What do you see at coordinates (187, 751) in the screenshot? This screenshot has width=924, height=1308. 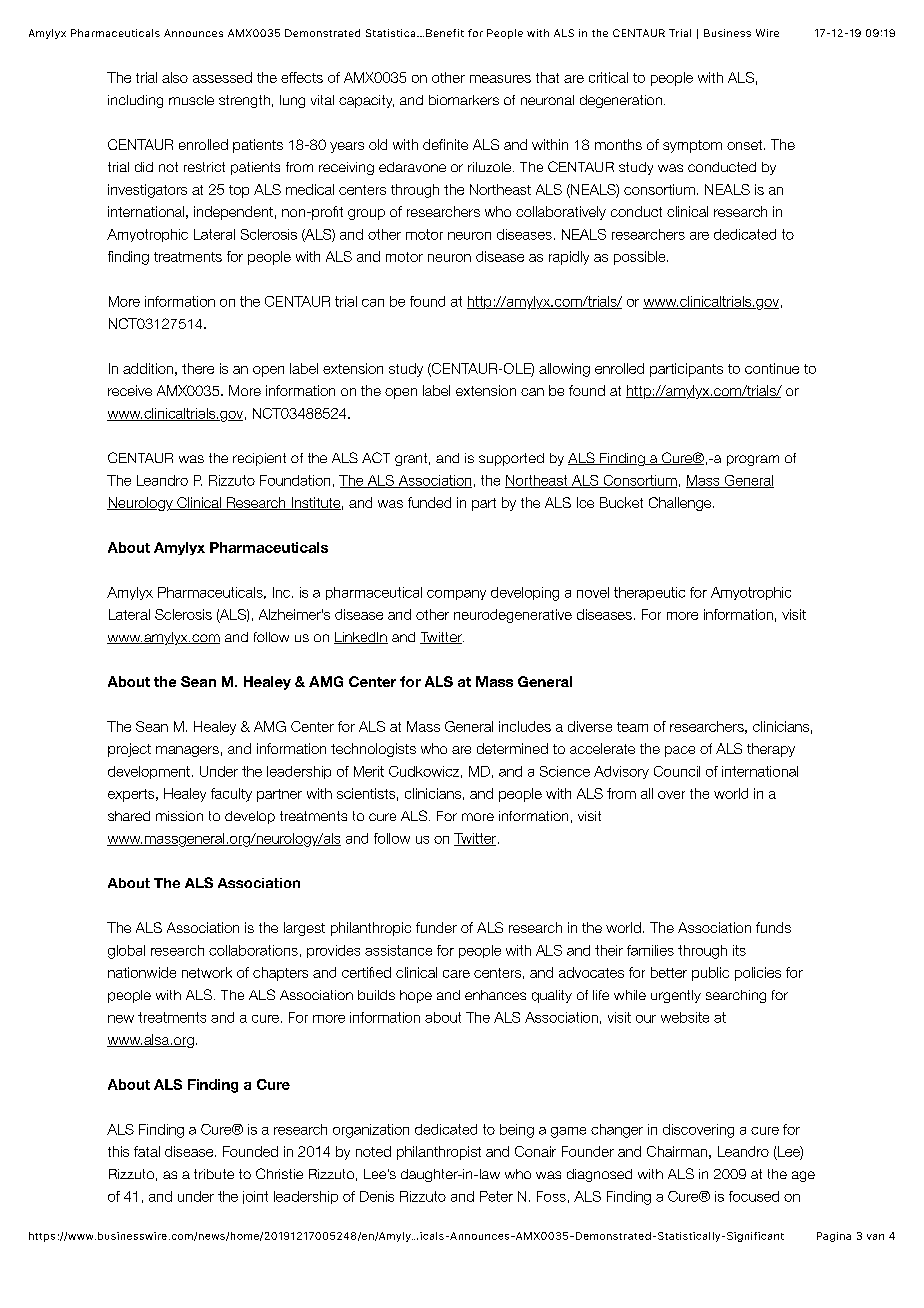 I see `managers` at bounding box center [187, 751].
